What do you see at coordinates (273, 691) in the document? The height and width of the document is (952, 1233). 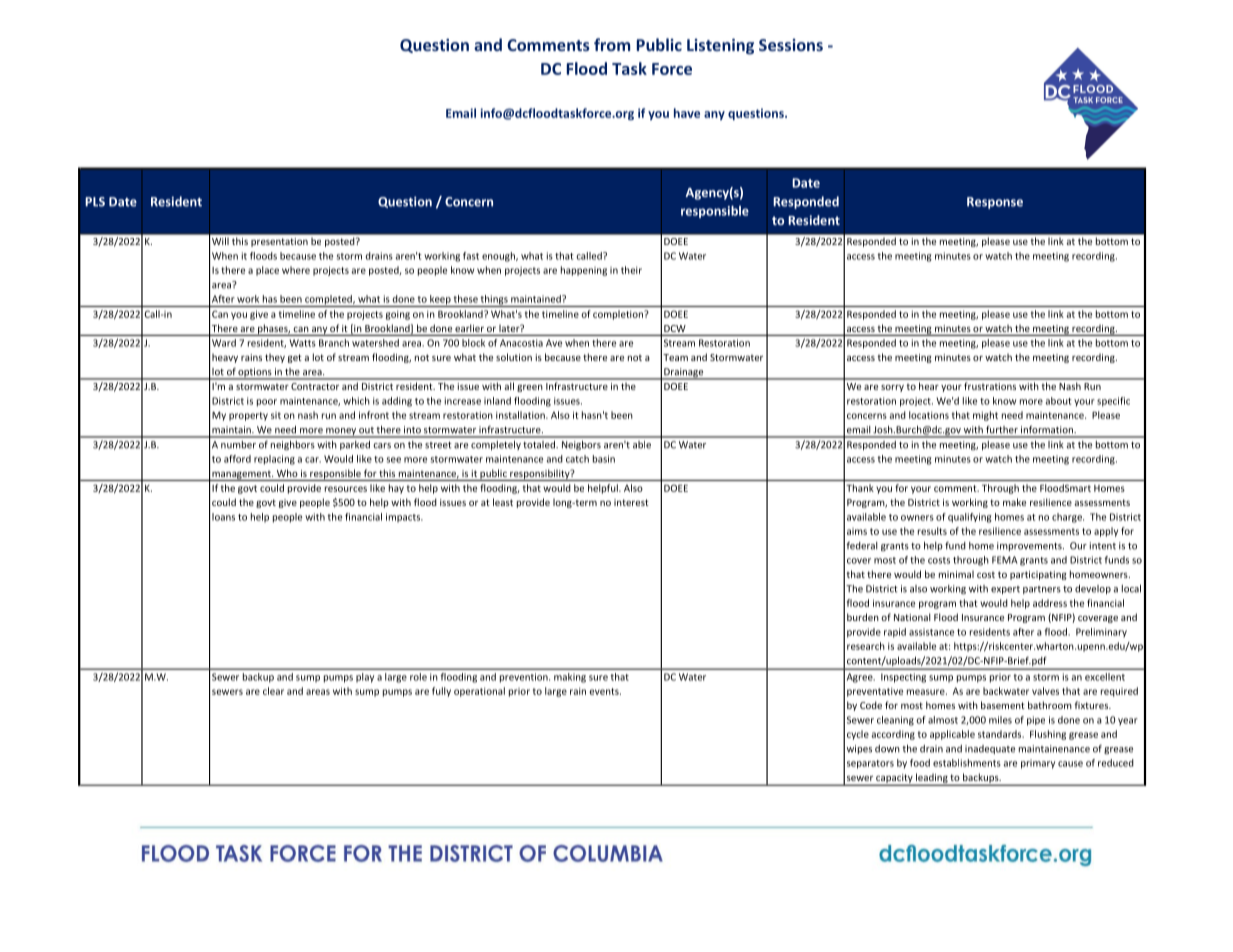 I see `clear` at bounding box center [273, 691].
